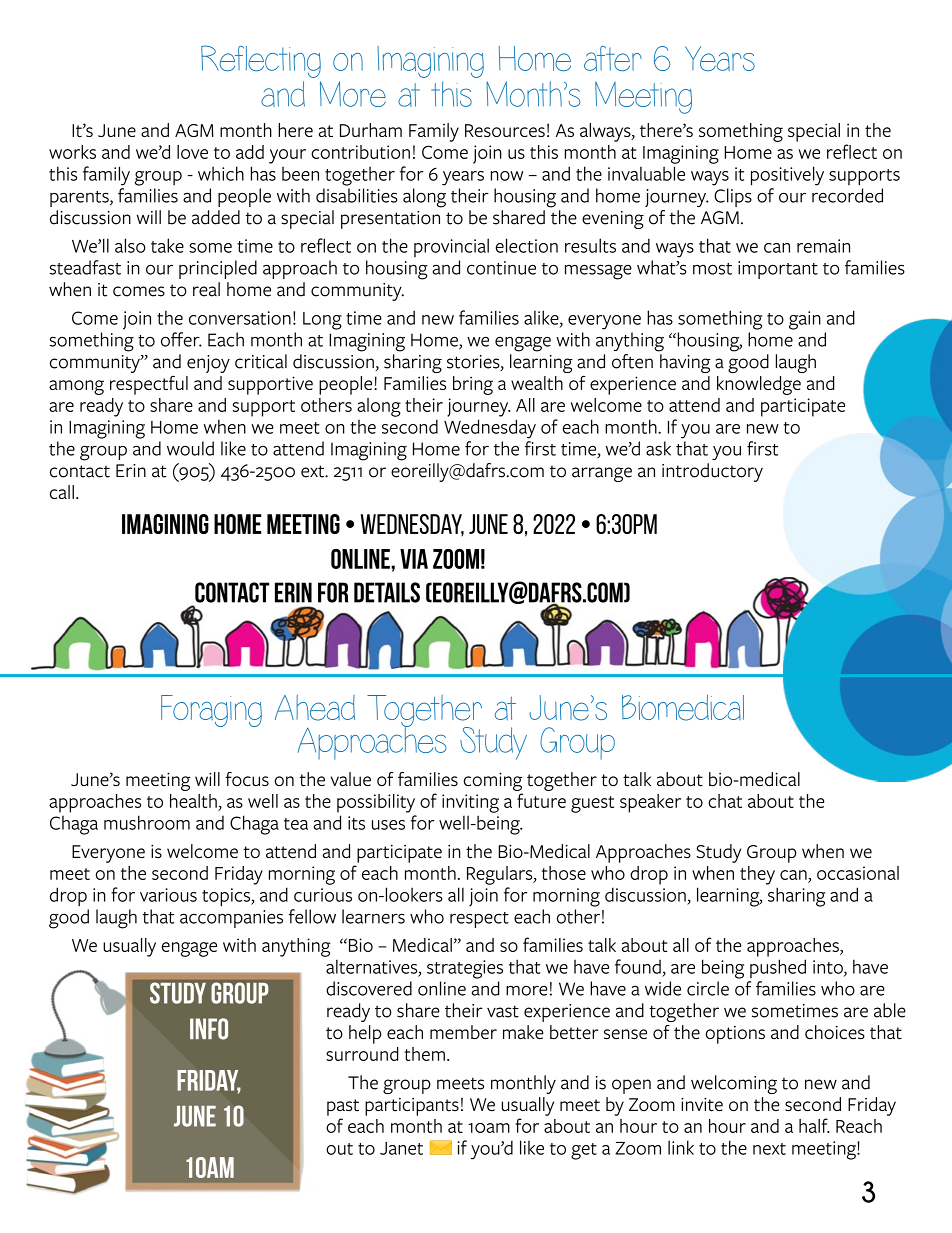  Describe the element at coordinates (412, 1107) in the screenshot. I see `participants` at that location.
